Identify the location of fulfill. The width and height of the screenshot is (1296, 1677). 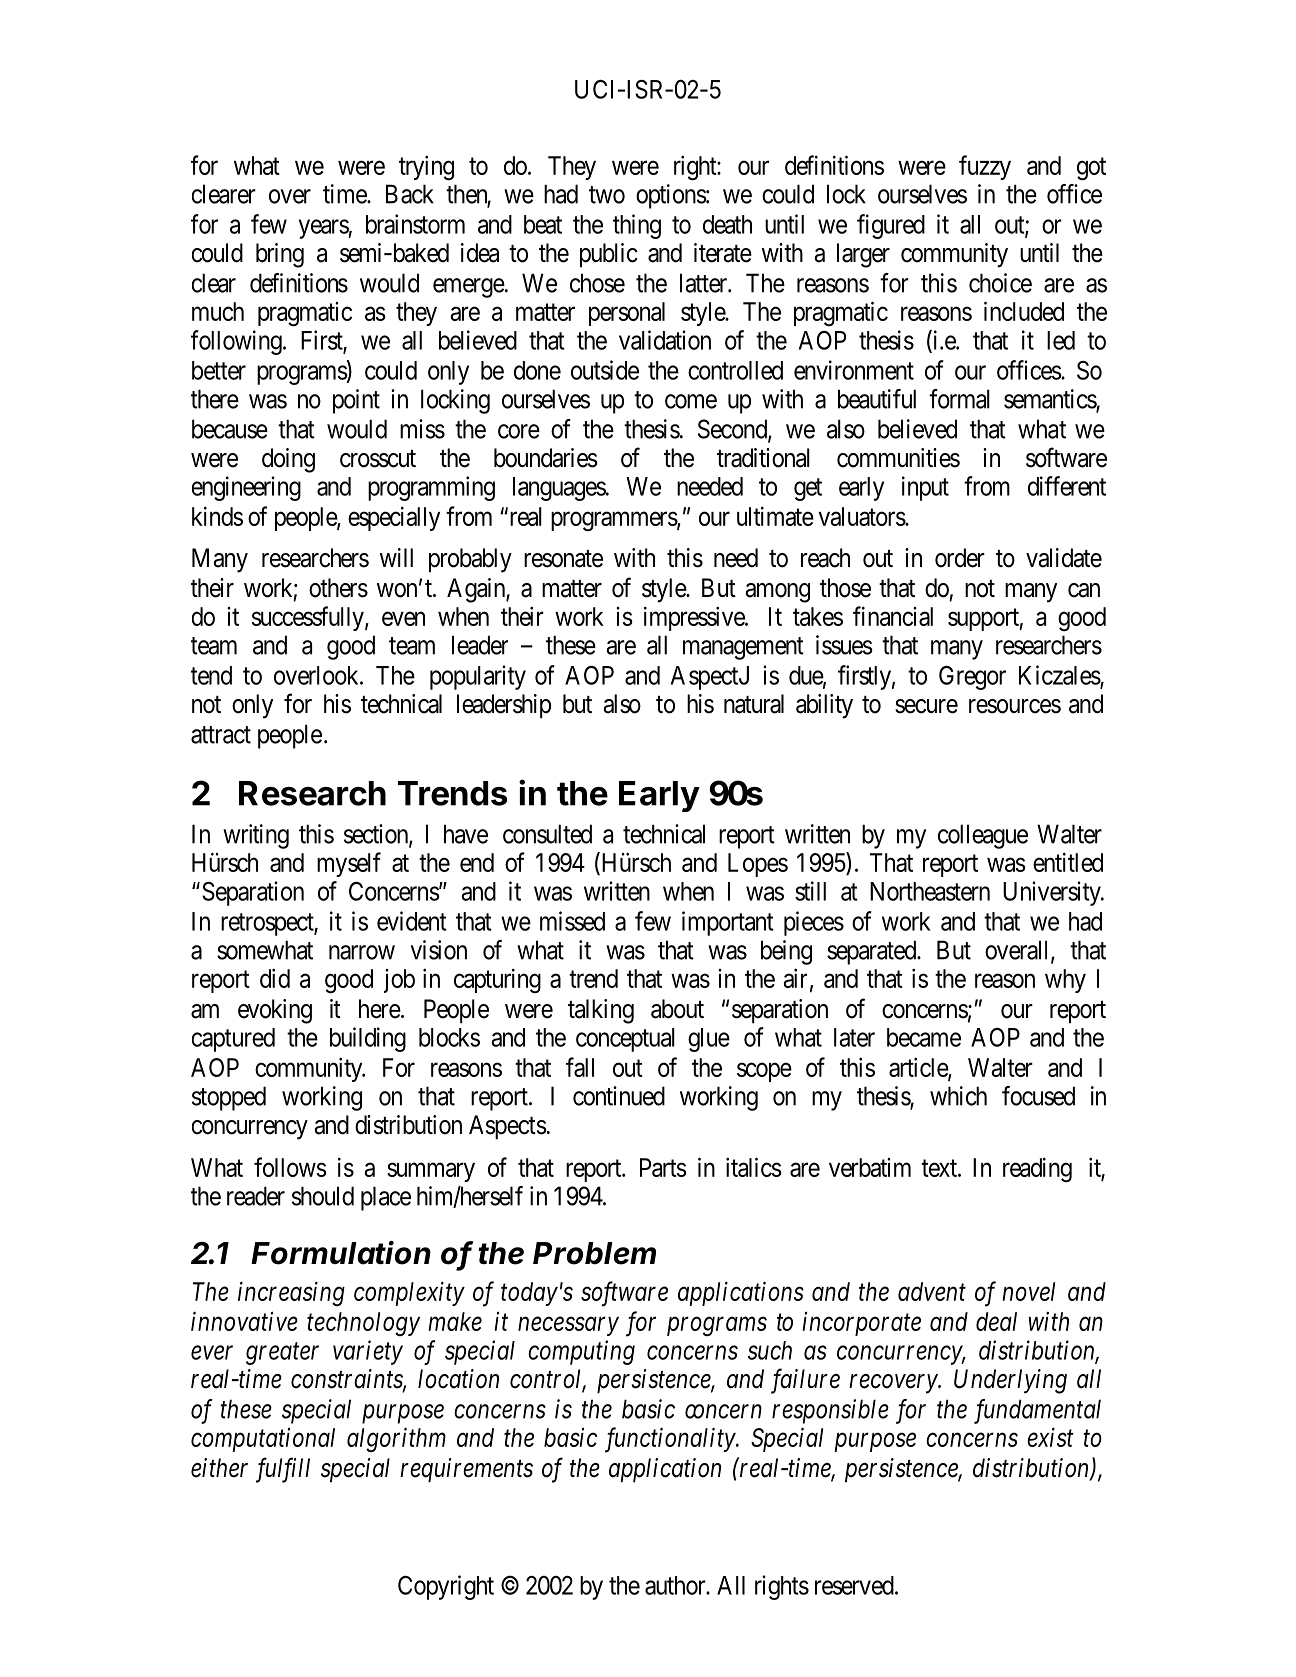
(283, 1470).
